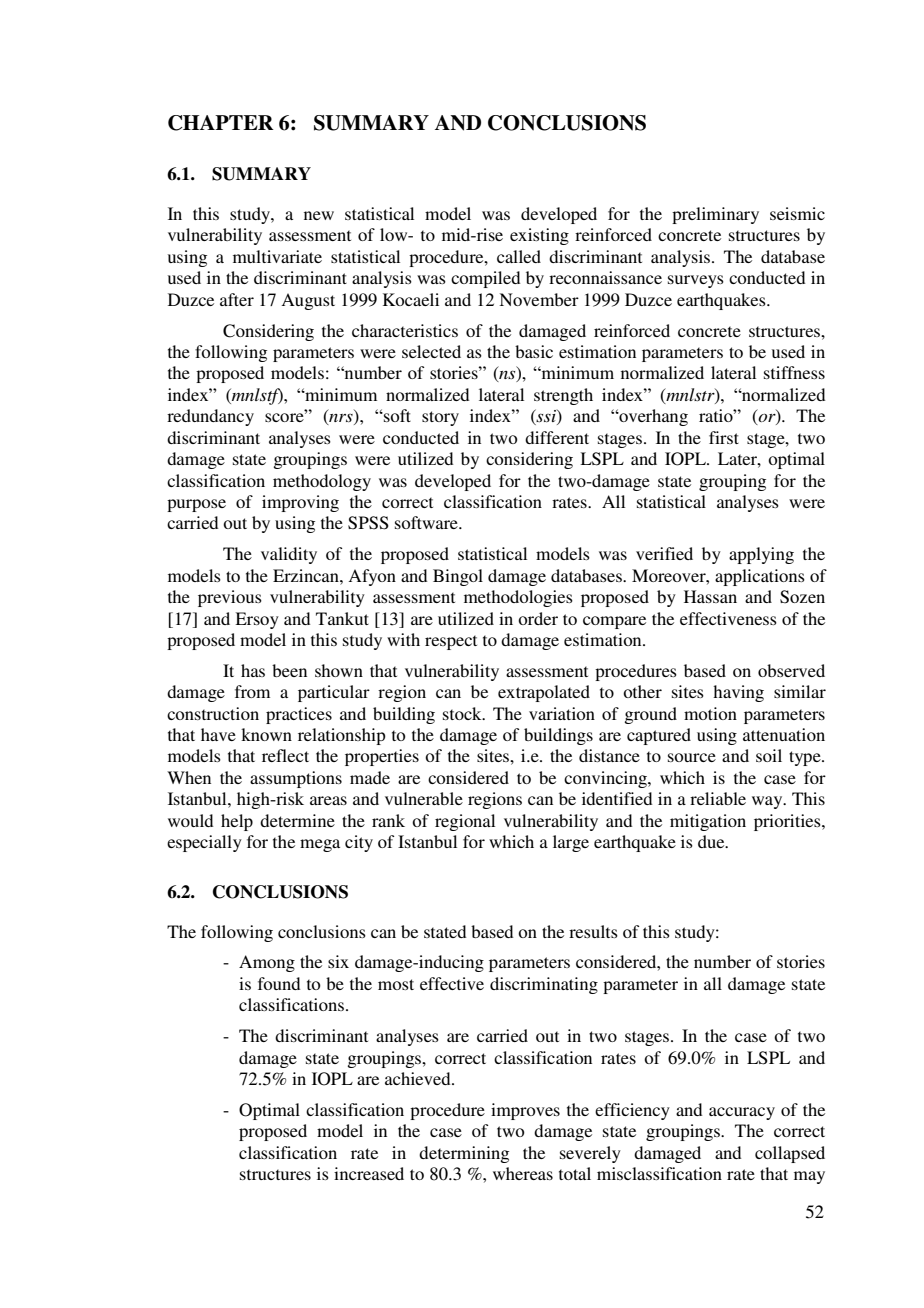 This screenshot has height=1308, width=924. I want to click on increased, so click(369, 1173).
